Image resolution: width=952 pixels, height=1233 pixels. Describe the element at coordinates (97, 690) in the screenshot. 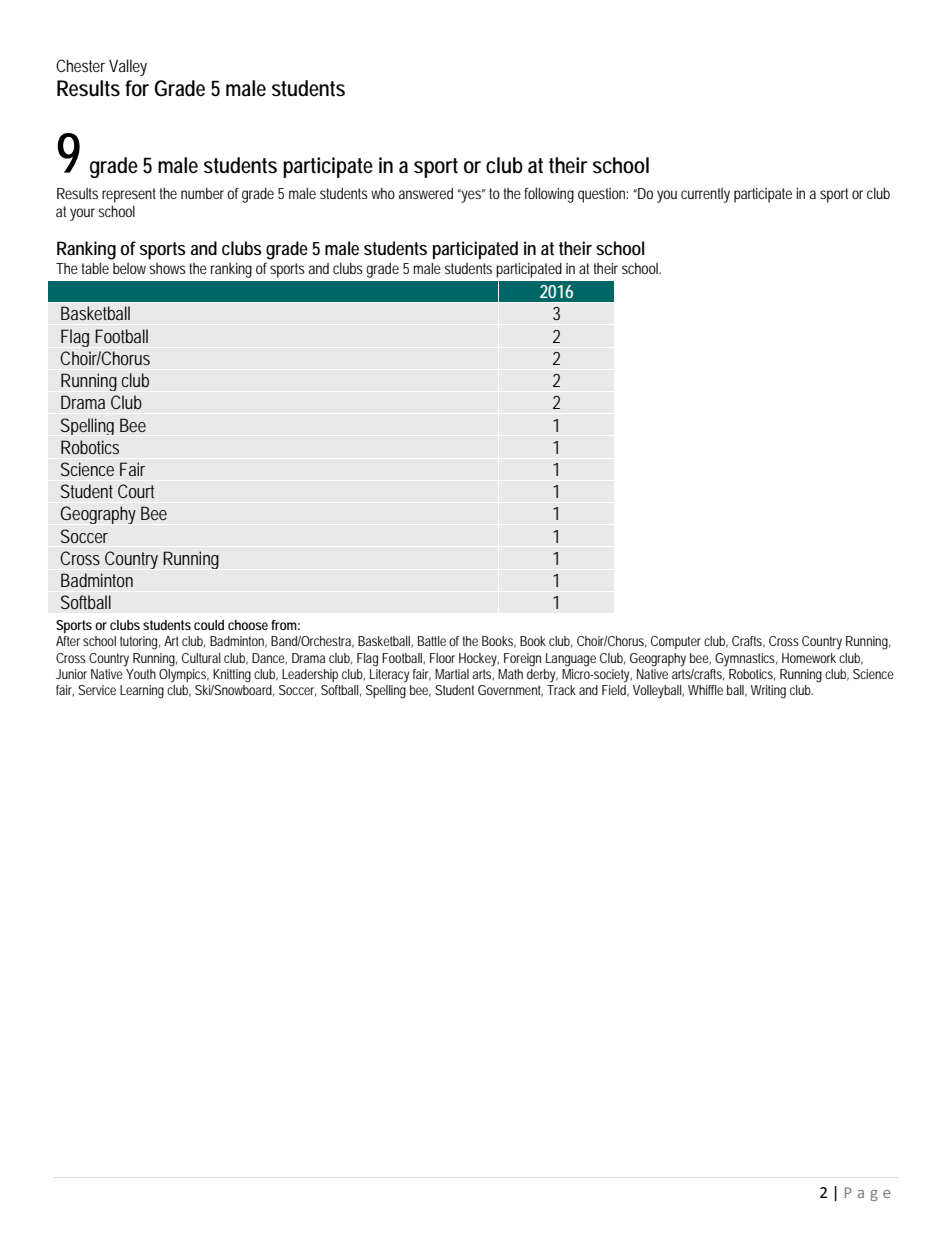

I see `Service` at that location.
